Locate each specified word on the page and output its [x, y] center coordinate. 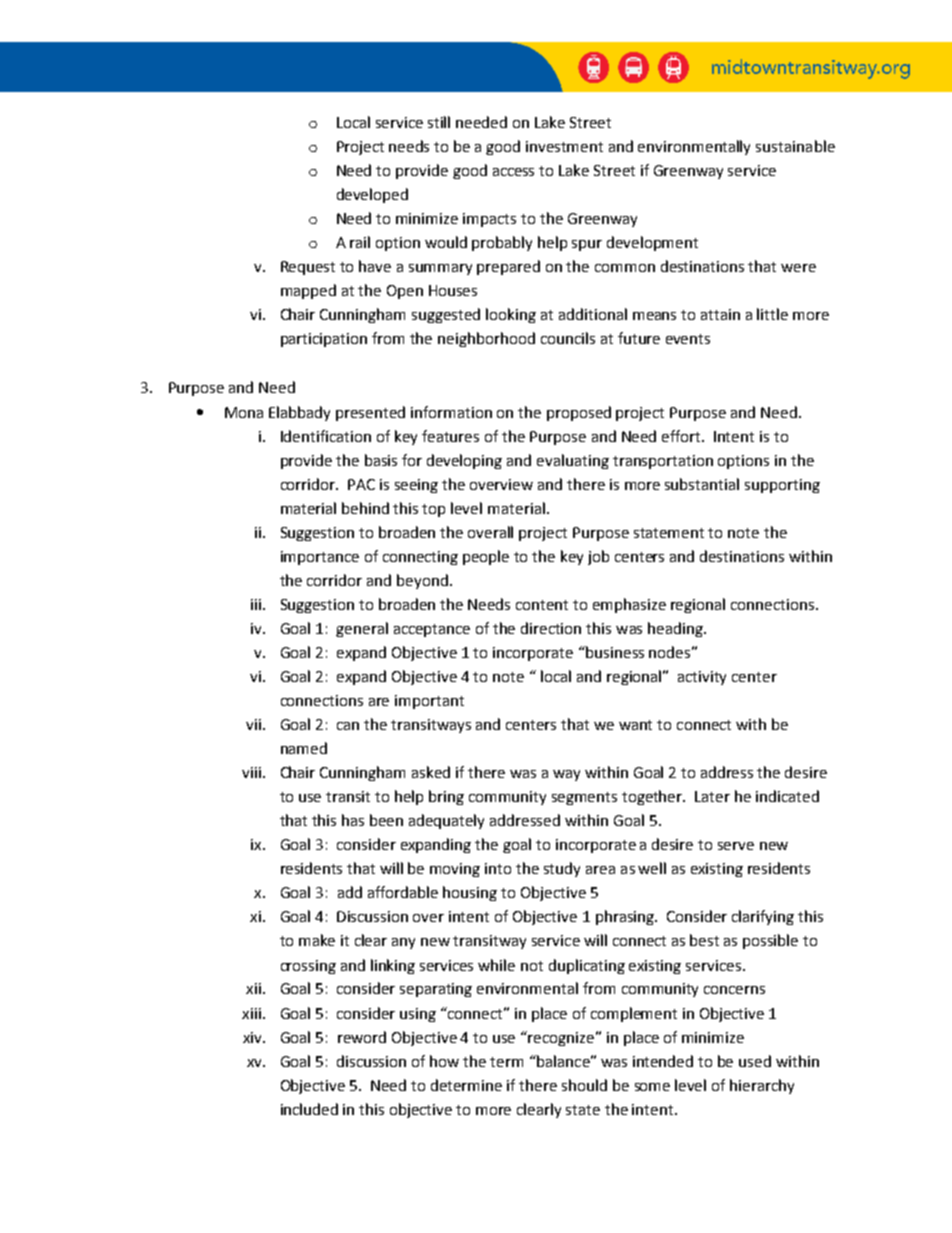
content [542, 605]
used [755, 1061]
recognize [561, 1039]
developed [372, 195]
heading [676, 629]
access [513, 172]
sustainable [795, 146]
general [362, 629]
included [309, 1109]
